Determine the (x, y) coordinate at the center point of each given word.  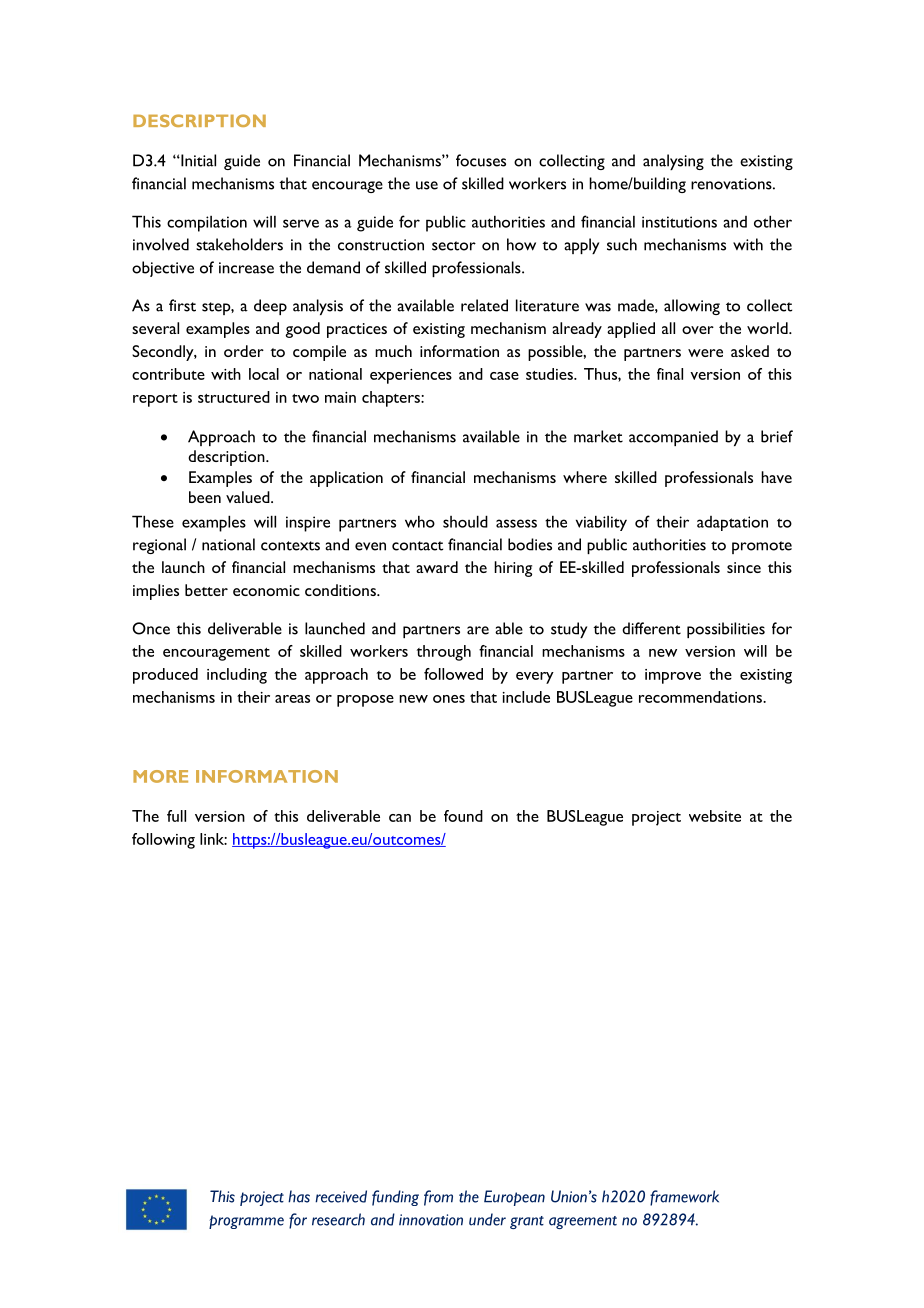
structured (234, 397)
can (400, 818)
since (744, 567)
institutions (679, 222)
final (670, 374)
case (504, 376)
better (206, 590)
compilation (207, 224)
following (163, 841)
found (463, 816)
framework (684, 1198)
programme (246, 1222)
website (715, 816)
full (176, 816)
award (437, 567)
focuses (481, 160)
